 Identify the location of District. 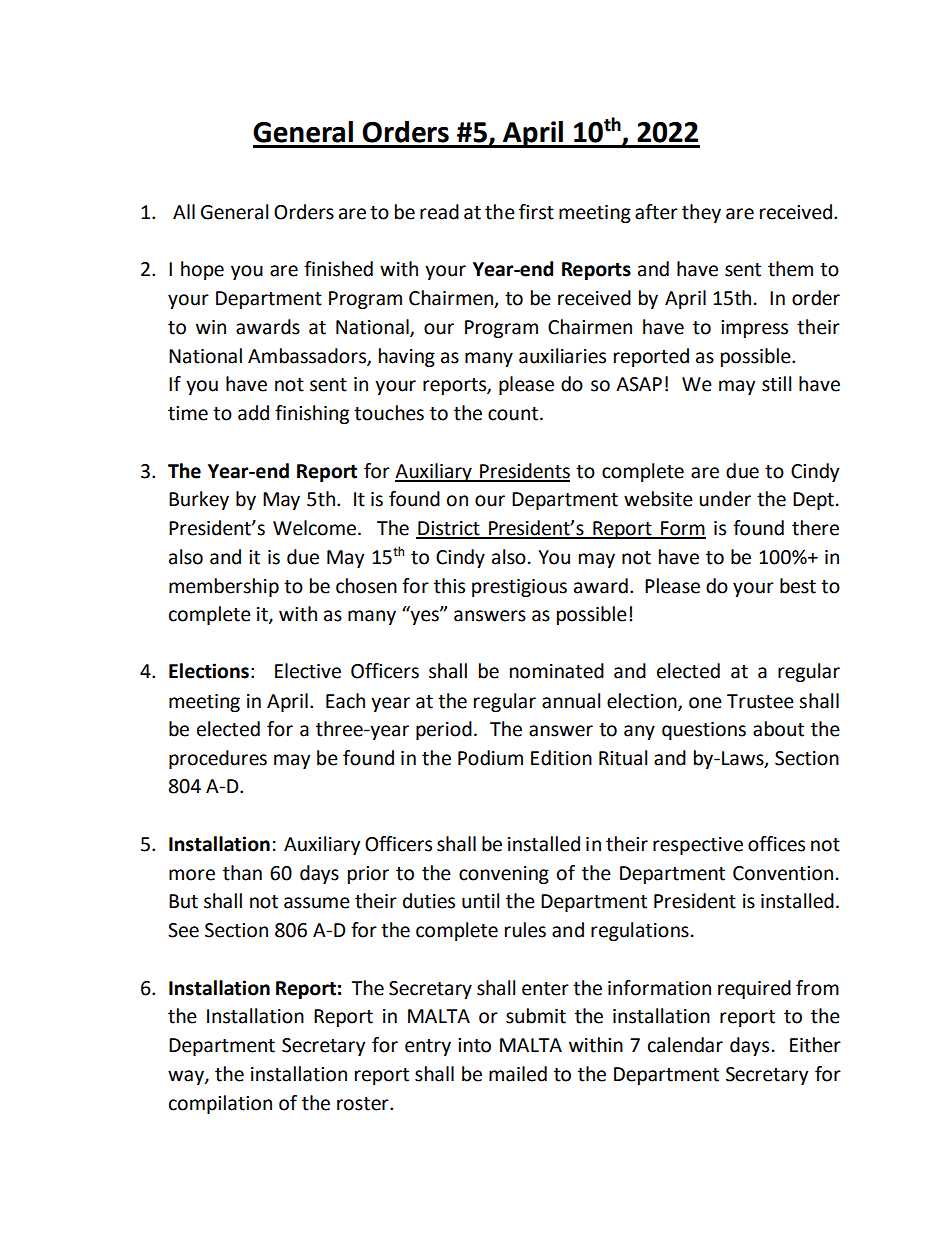
(449, 529).
